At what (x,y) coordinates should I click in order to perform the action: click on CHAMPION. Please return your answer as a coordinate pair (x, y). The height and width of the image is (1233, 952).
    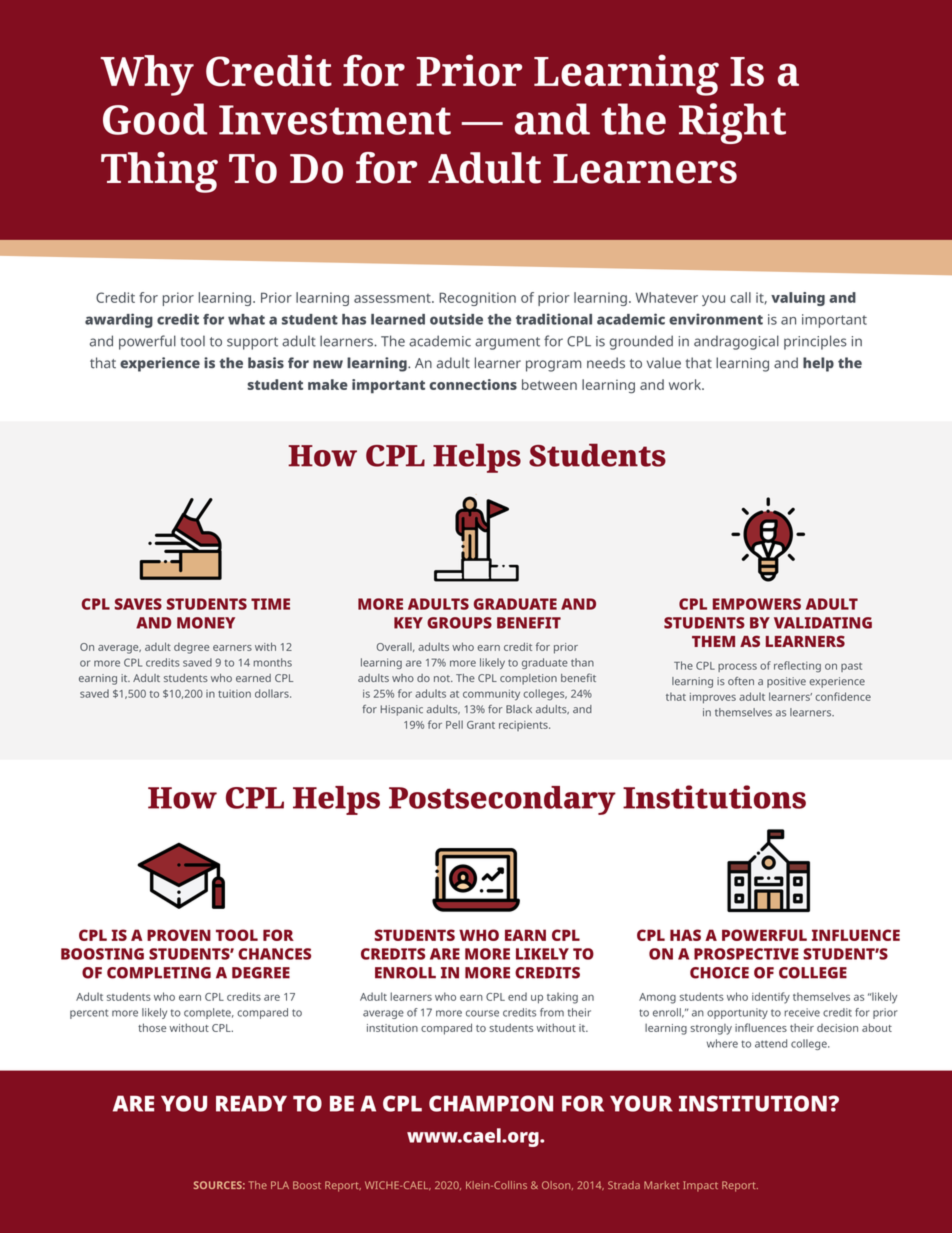
    Looking at the image, I should click on (491, 1103).
